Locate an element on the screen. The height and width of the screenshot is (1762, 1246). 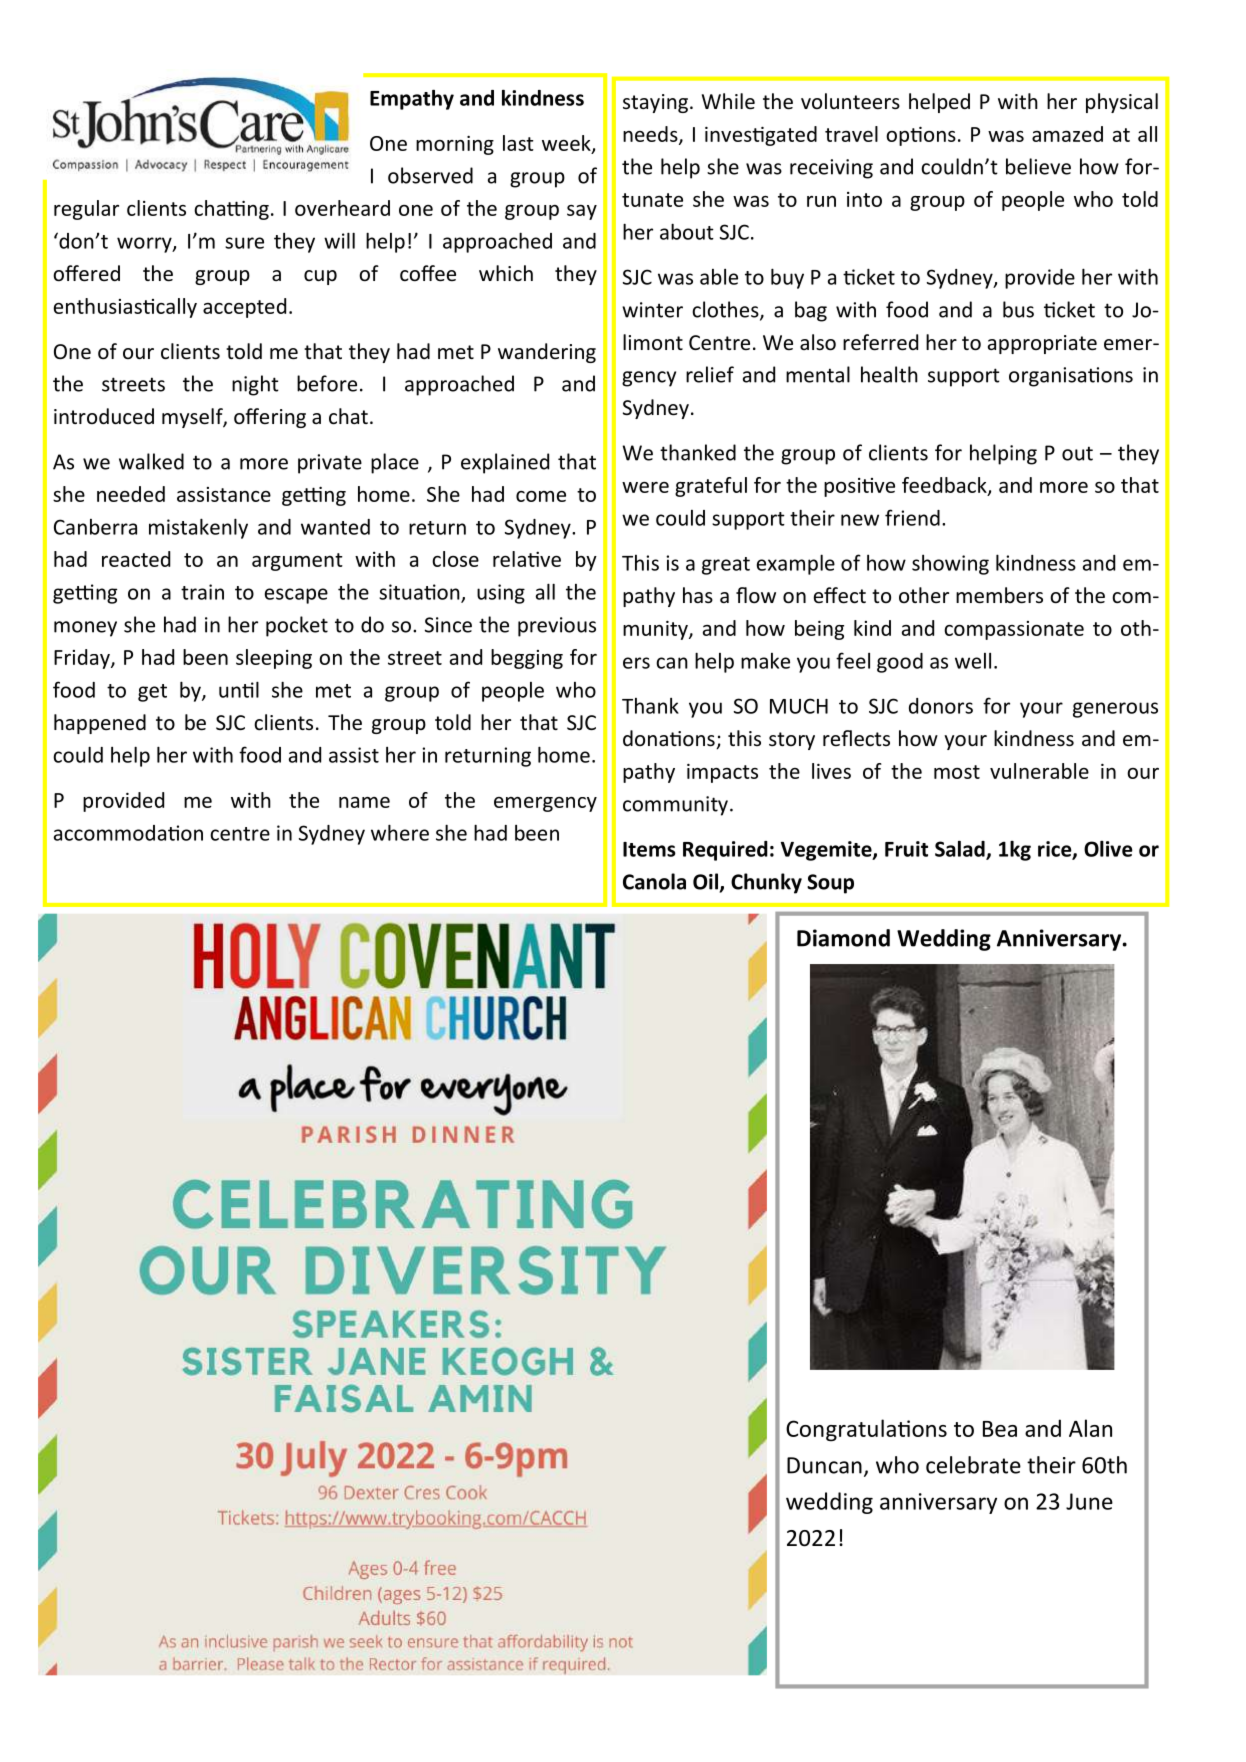
sure is located at coordinates (244, 243).
